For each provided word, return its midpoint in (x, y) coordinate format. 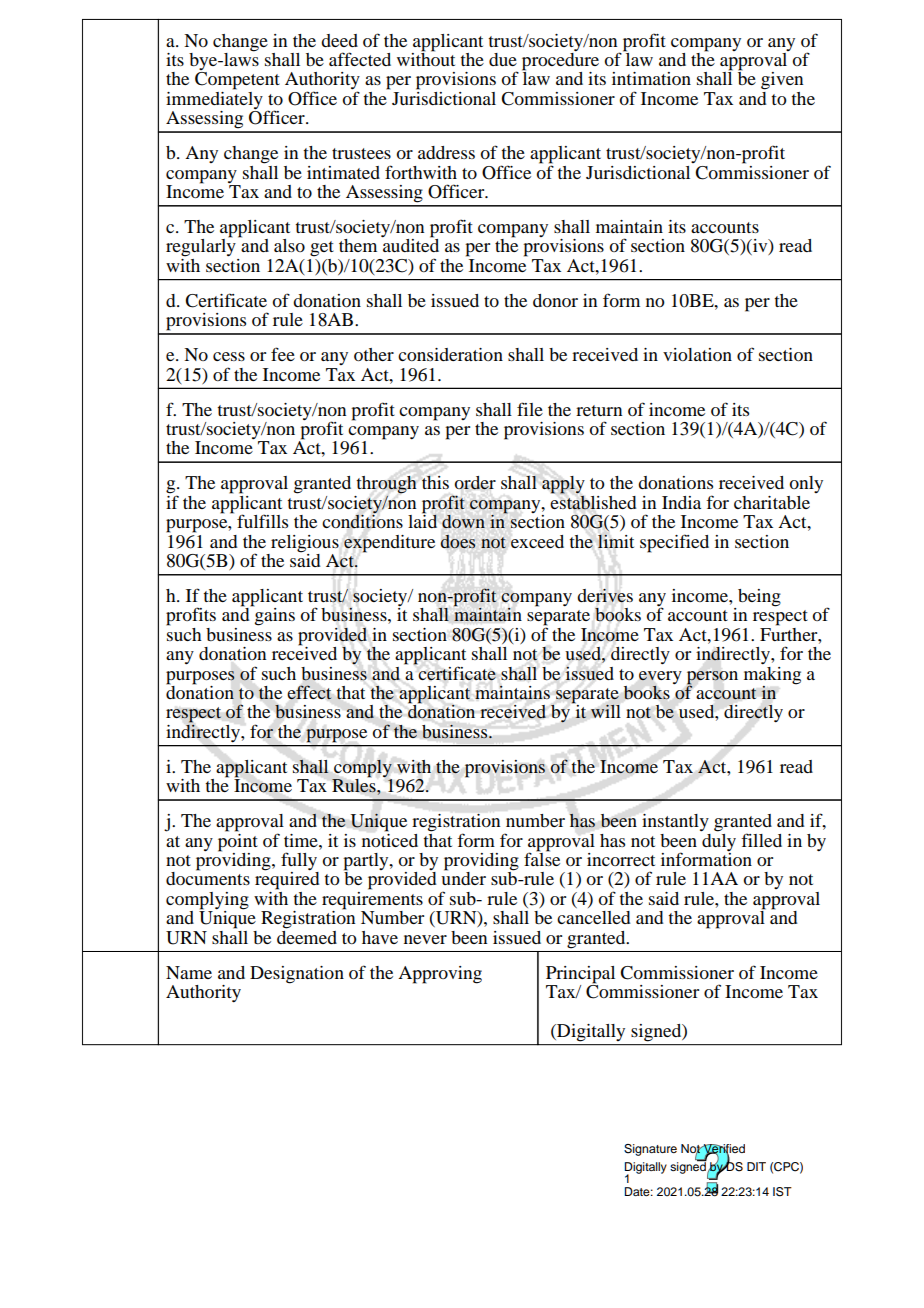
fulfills (262, 521)
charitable (772, 502)
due (503, 59)
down (463, 521)
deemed (307, 936)
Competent (237, 81)
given (782, 81)
